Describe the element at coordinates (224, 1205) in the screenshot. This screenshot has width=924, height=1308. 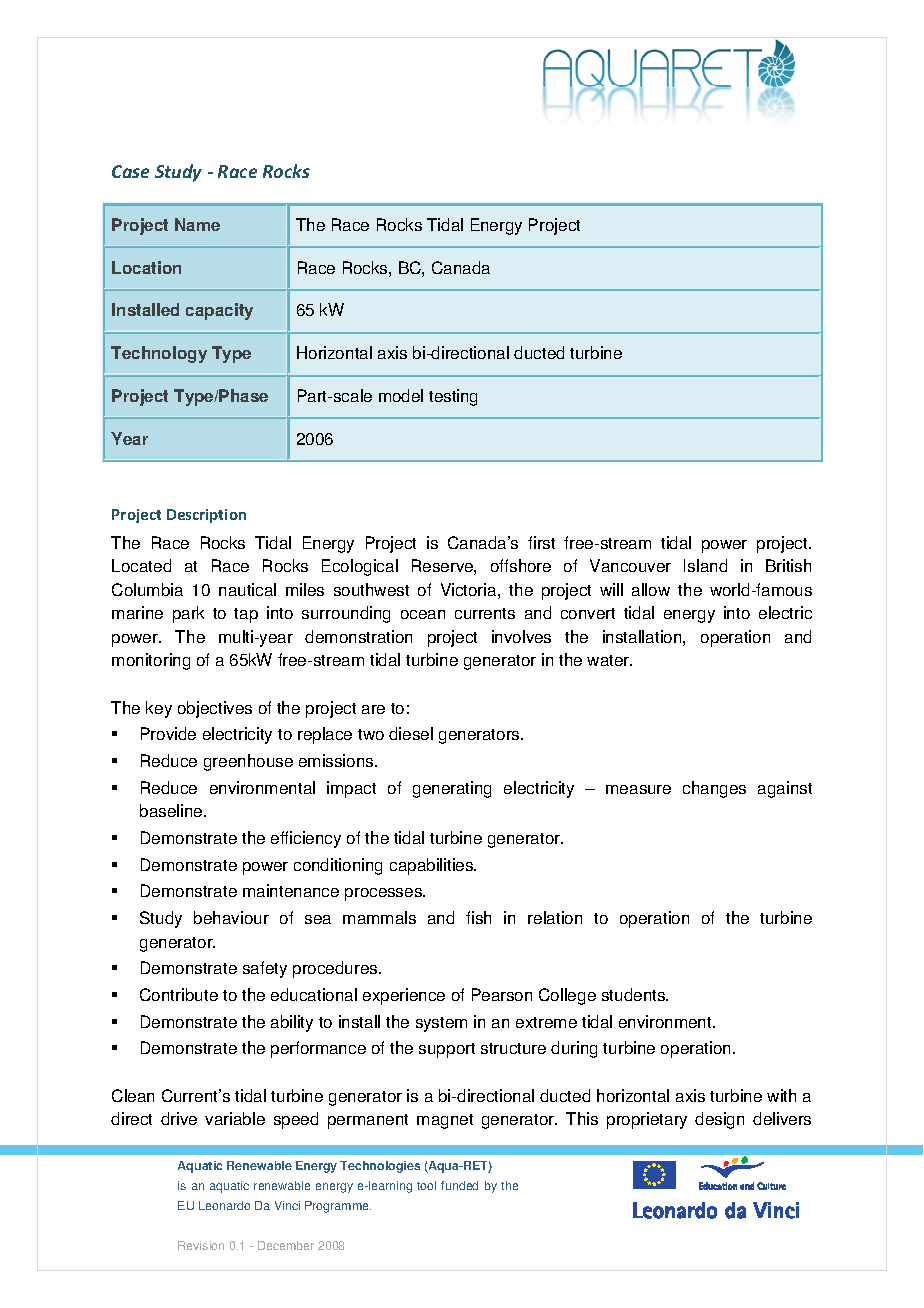
I see `Leonardo` at that location.
